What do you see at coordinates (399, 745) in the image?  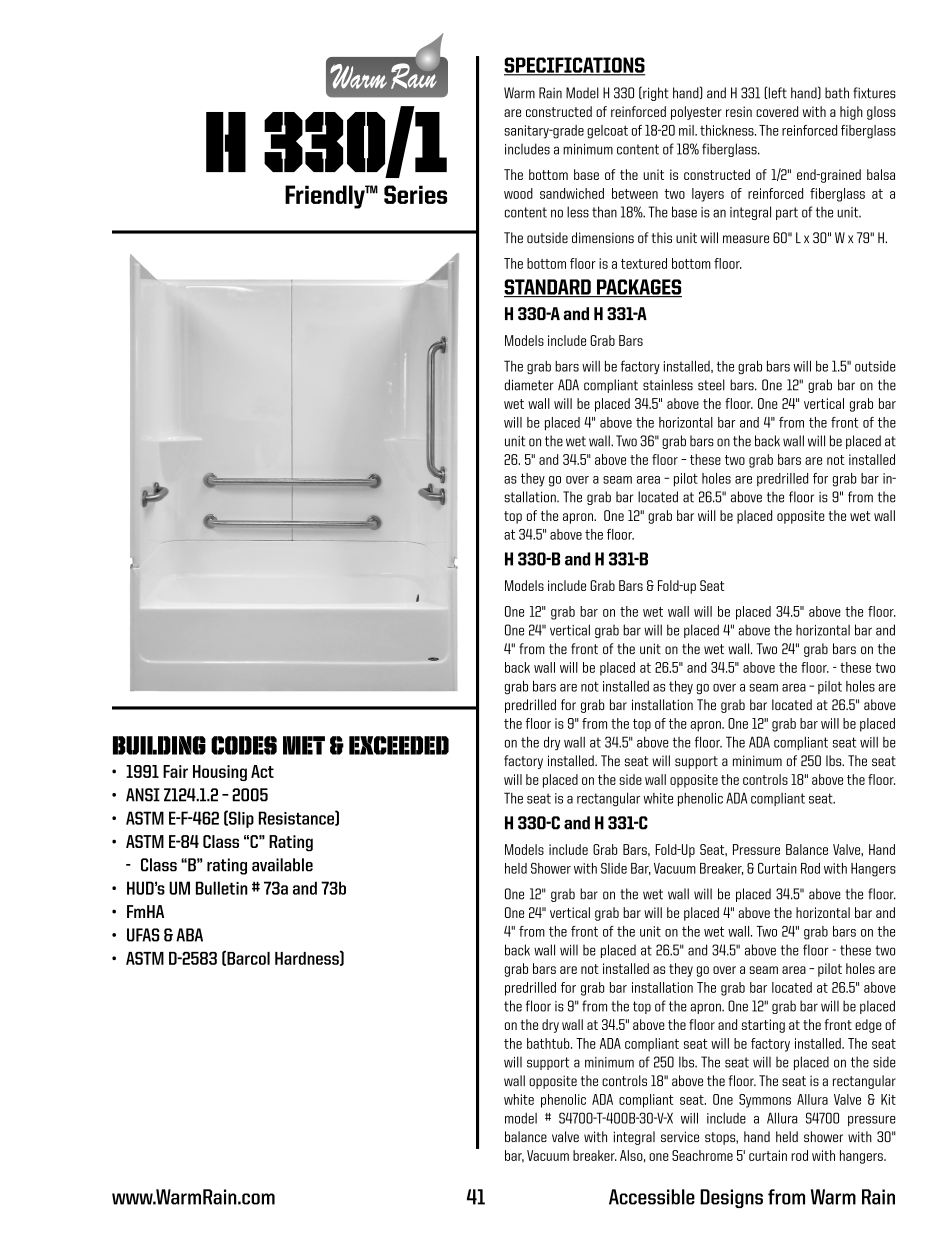 I see `EXCEEDED` at bounding box center [399, 745].
